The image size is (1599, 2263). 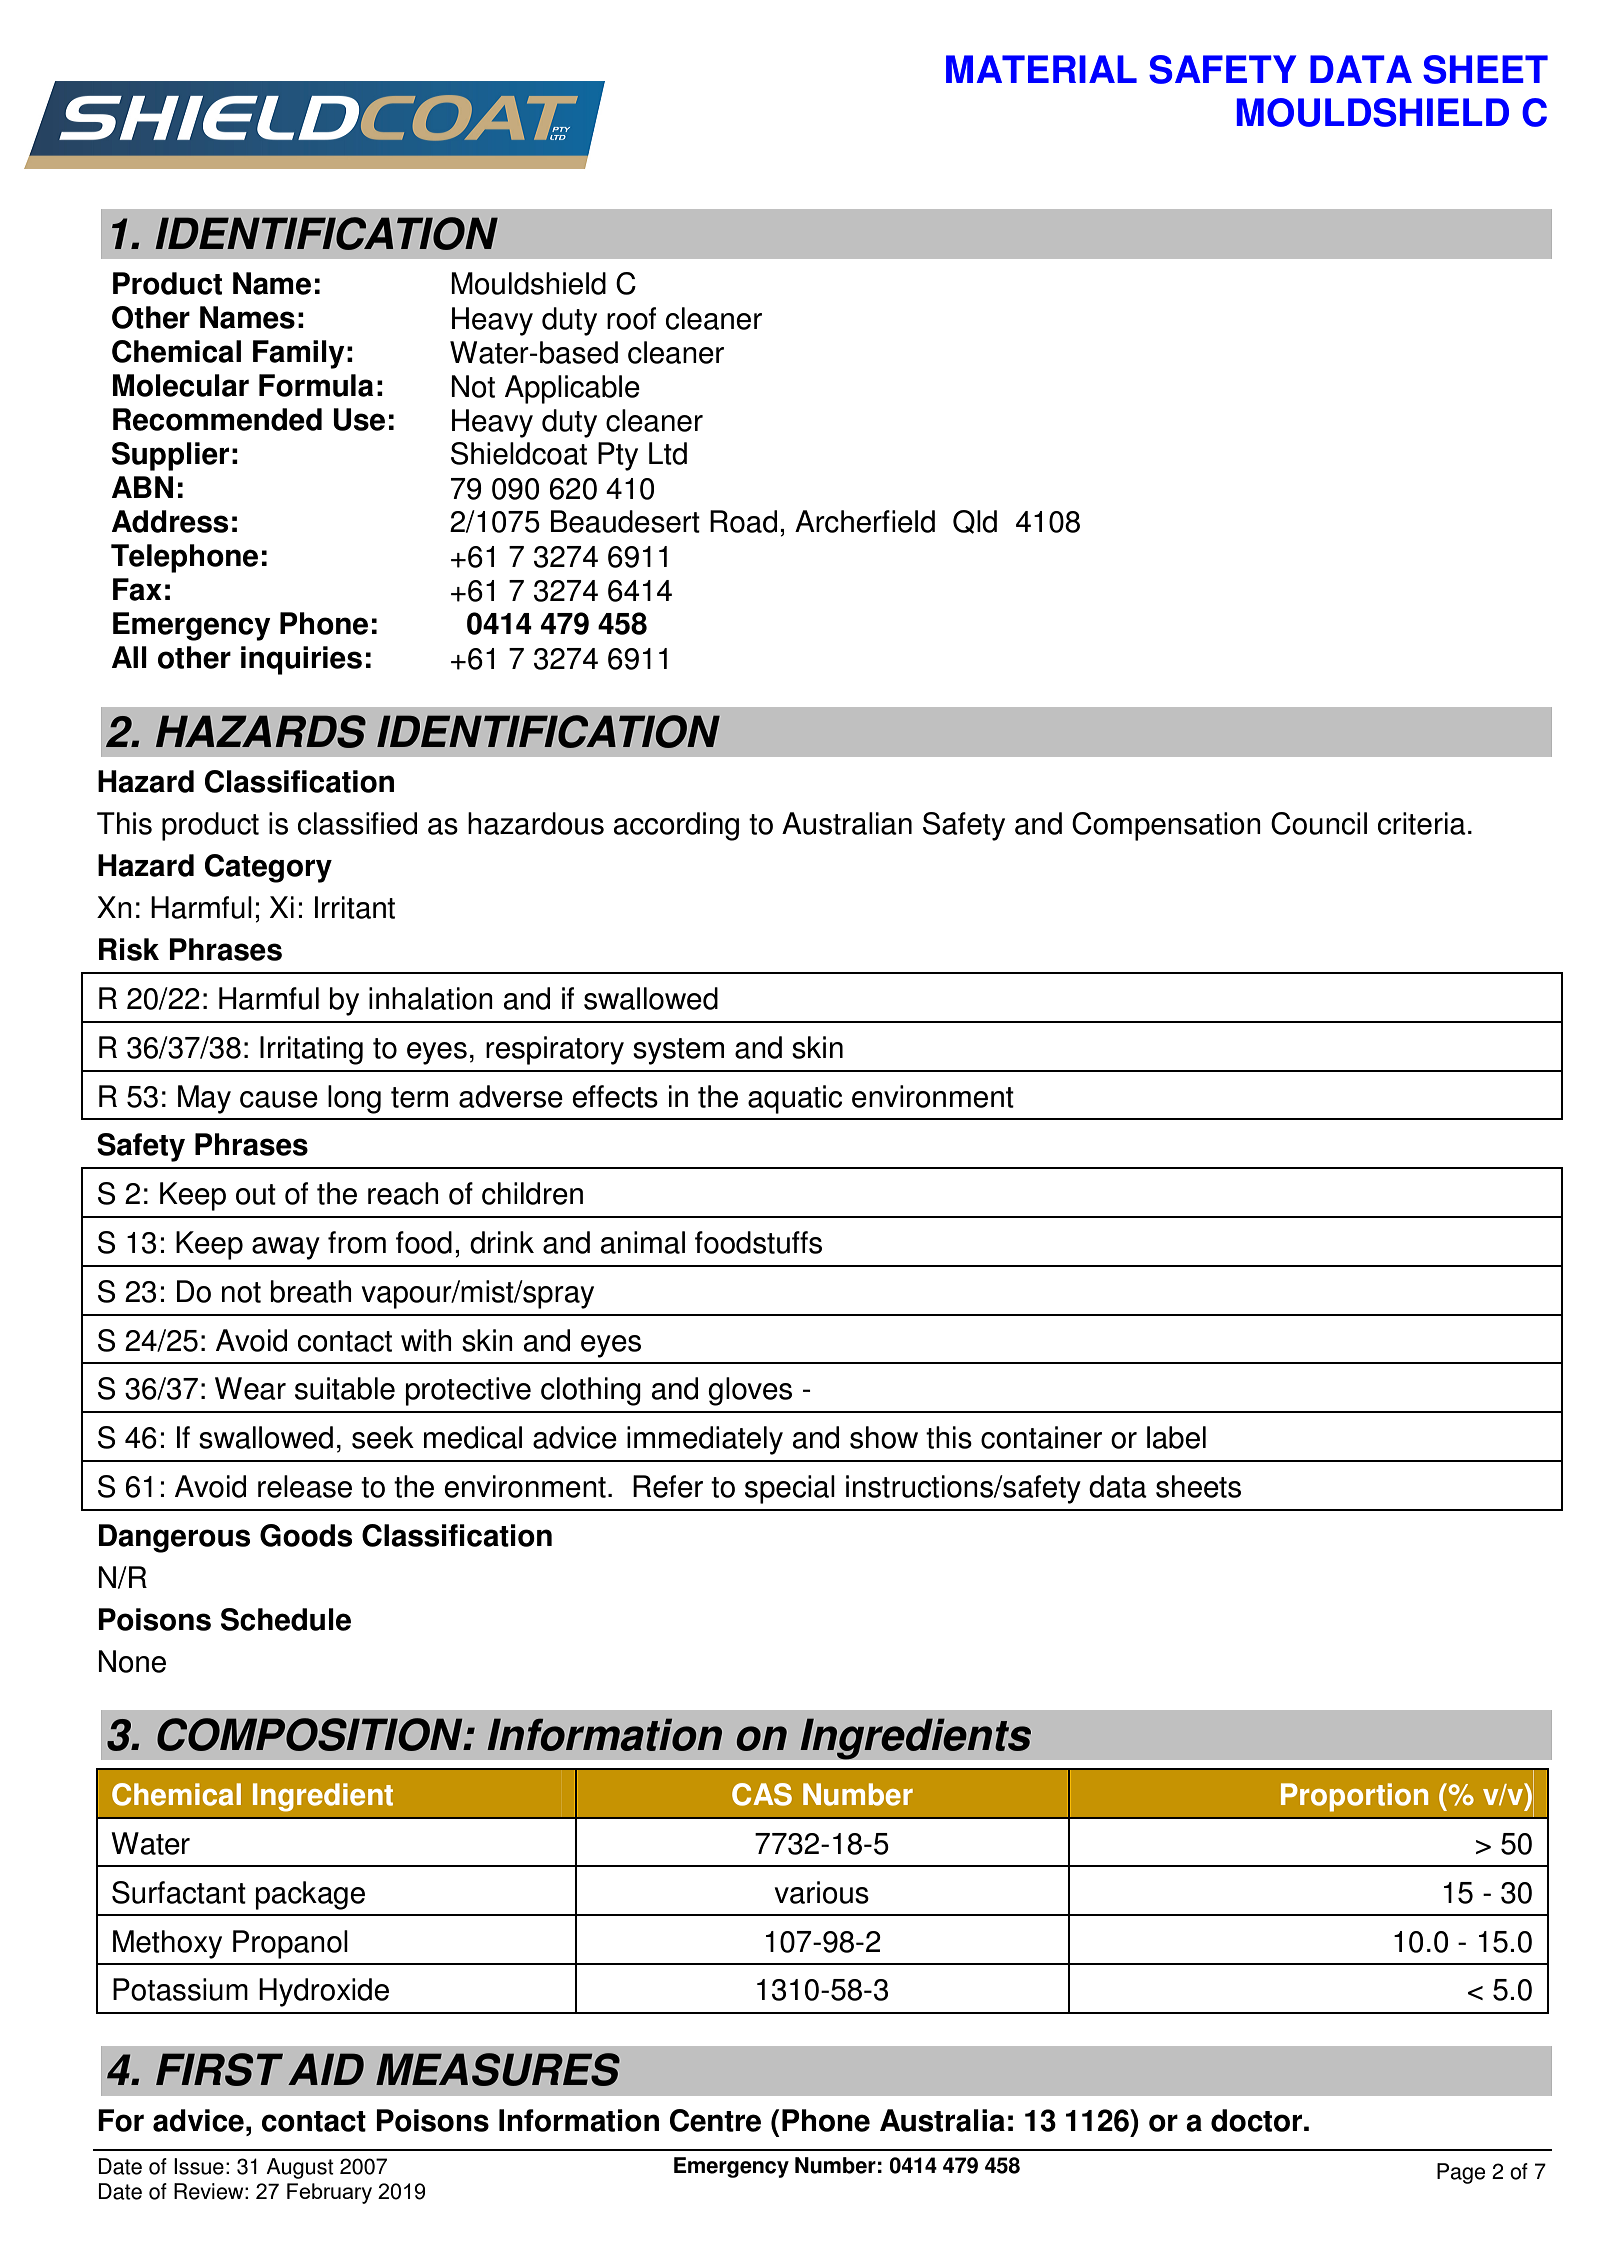 I want to click on Qld, so click(x=975, y=522).
